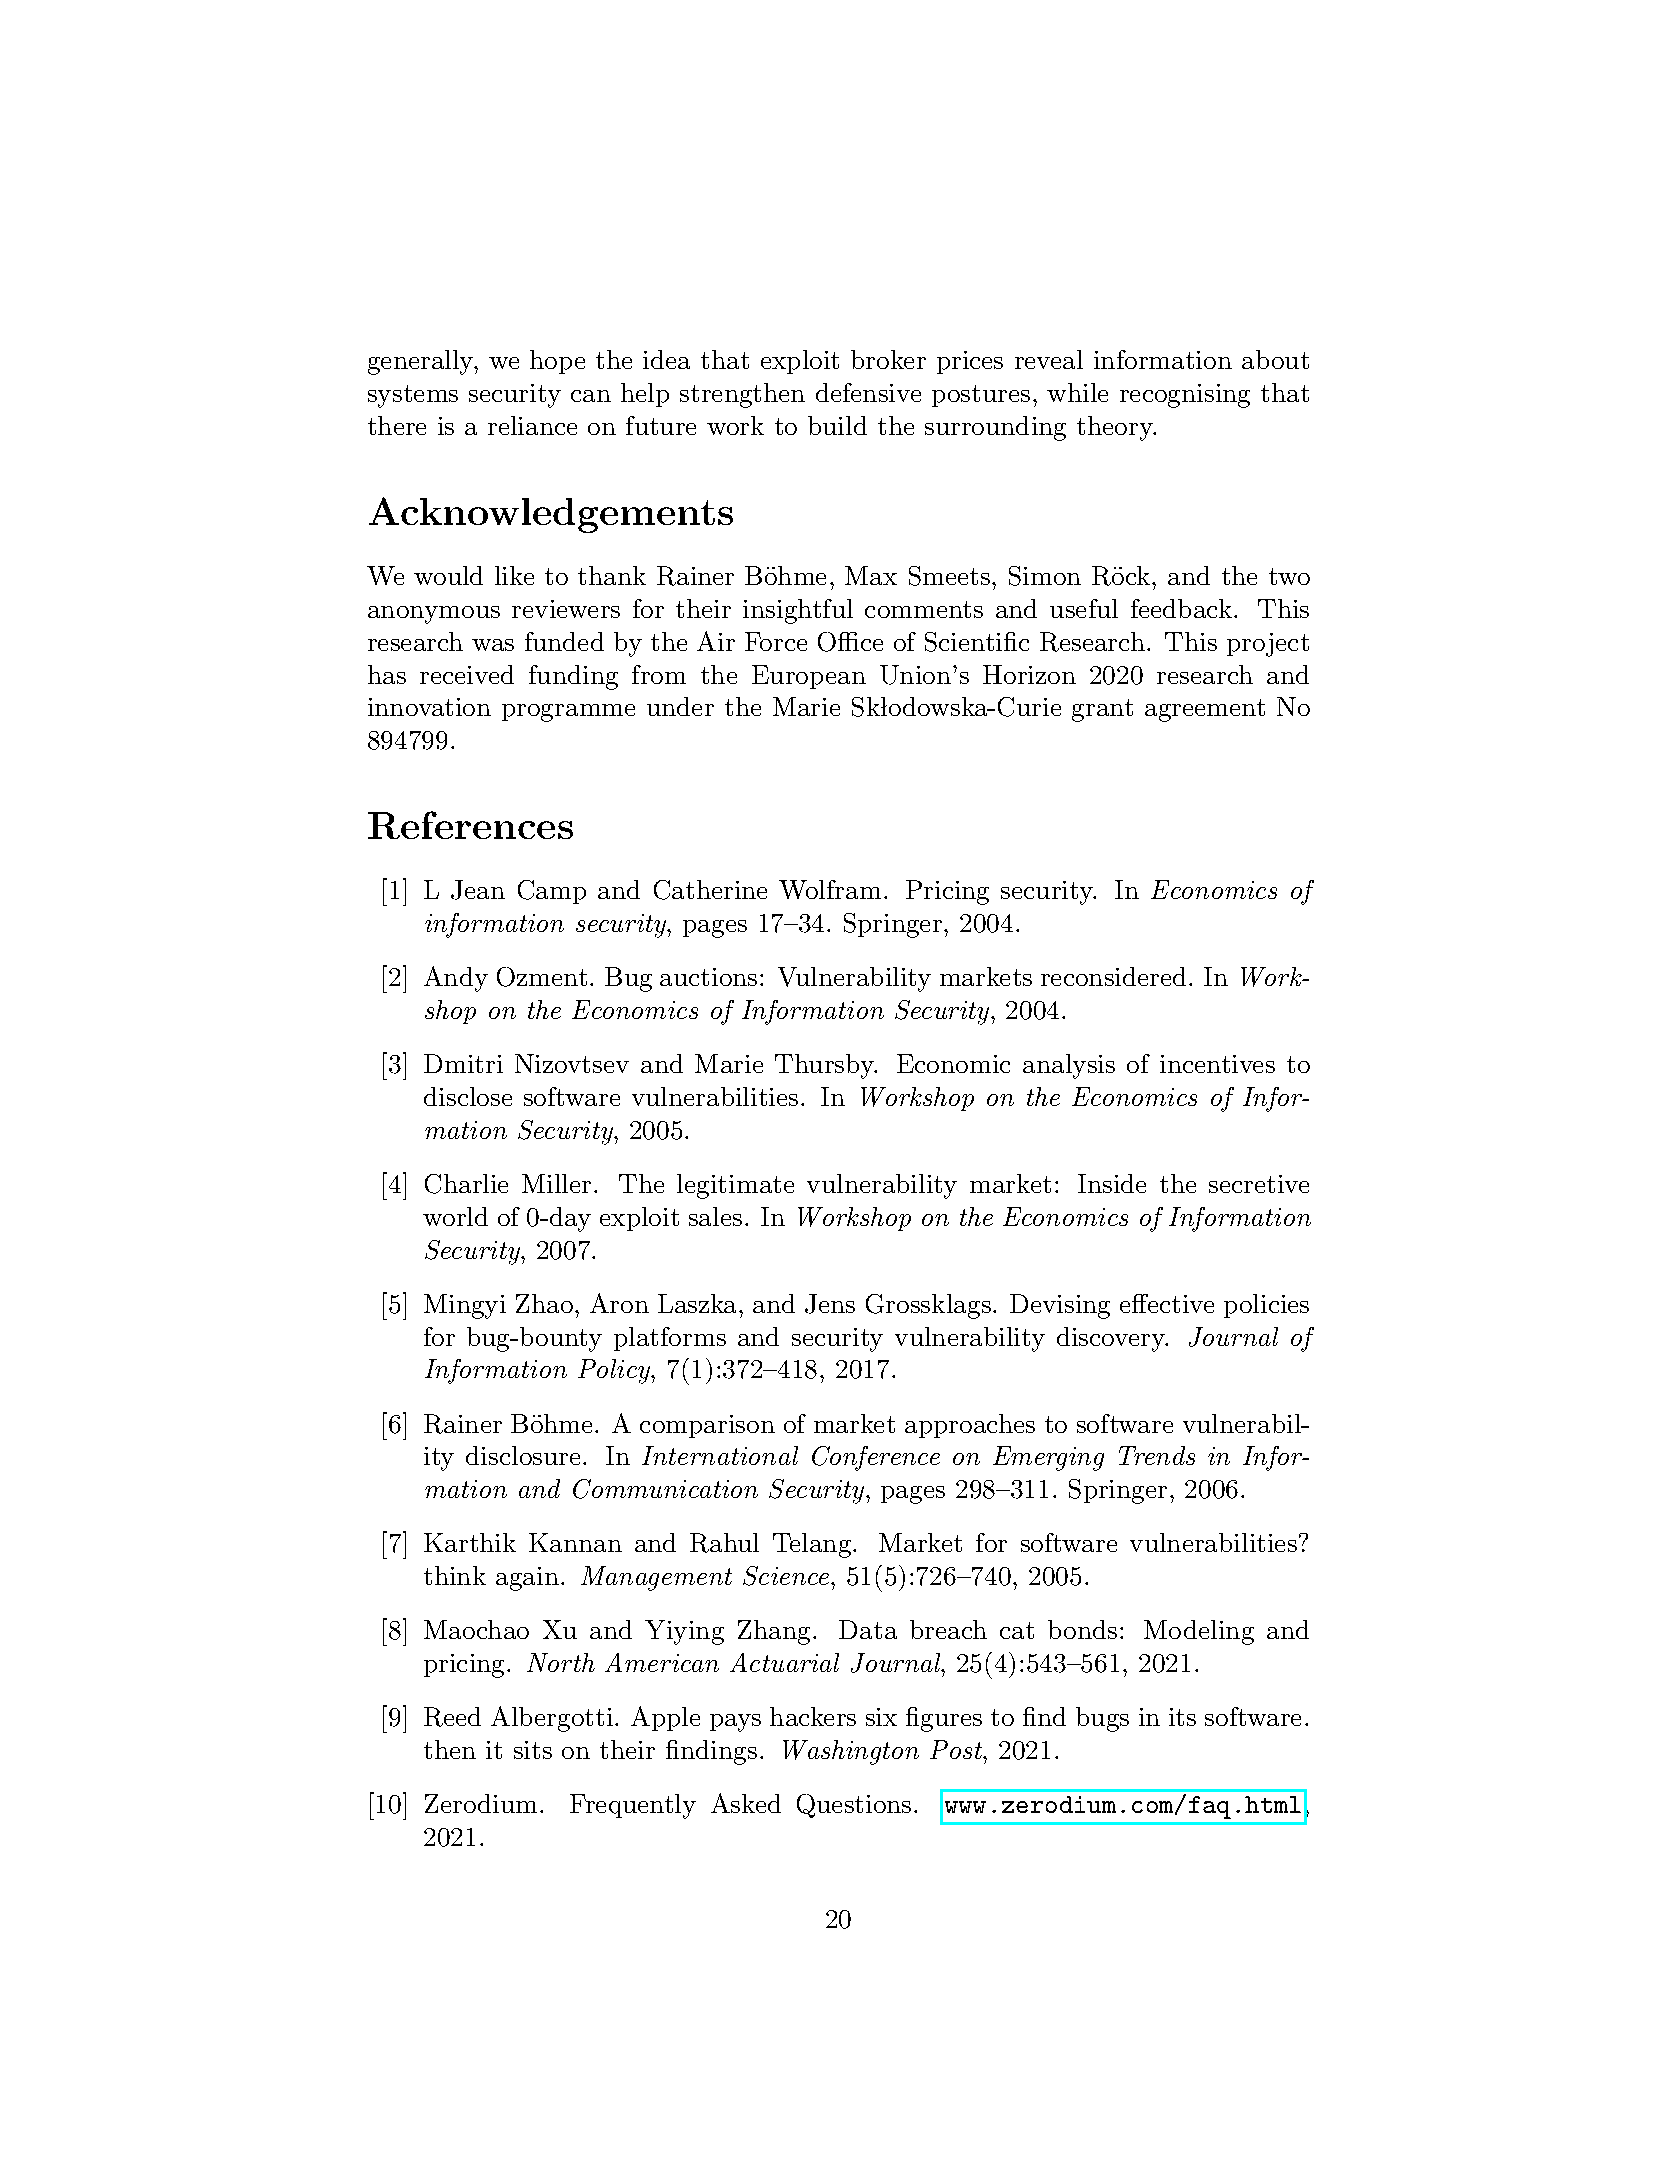 This image has width=1680, height=2174. What do you see at coordinates (830, 1304) in the image?
I see `Jens` at bounding box center [830, 1304].
